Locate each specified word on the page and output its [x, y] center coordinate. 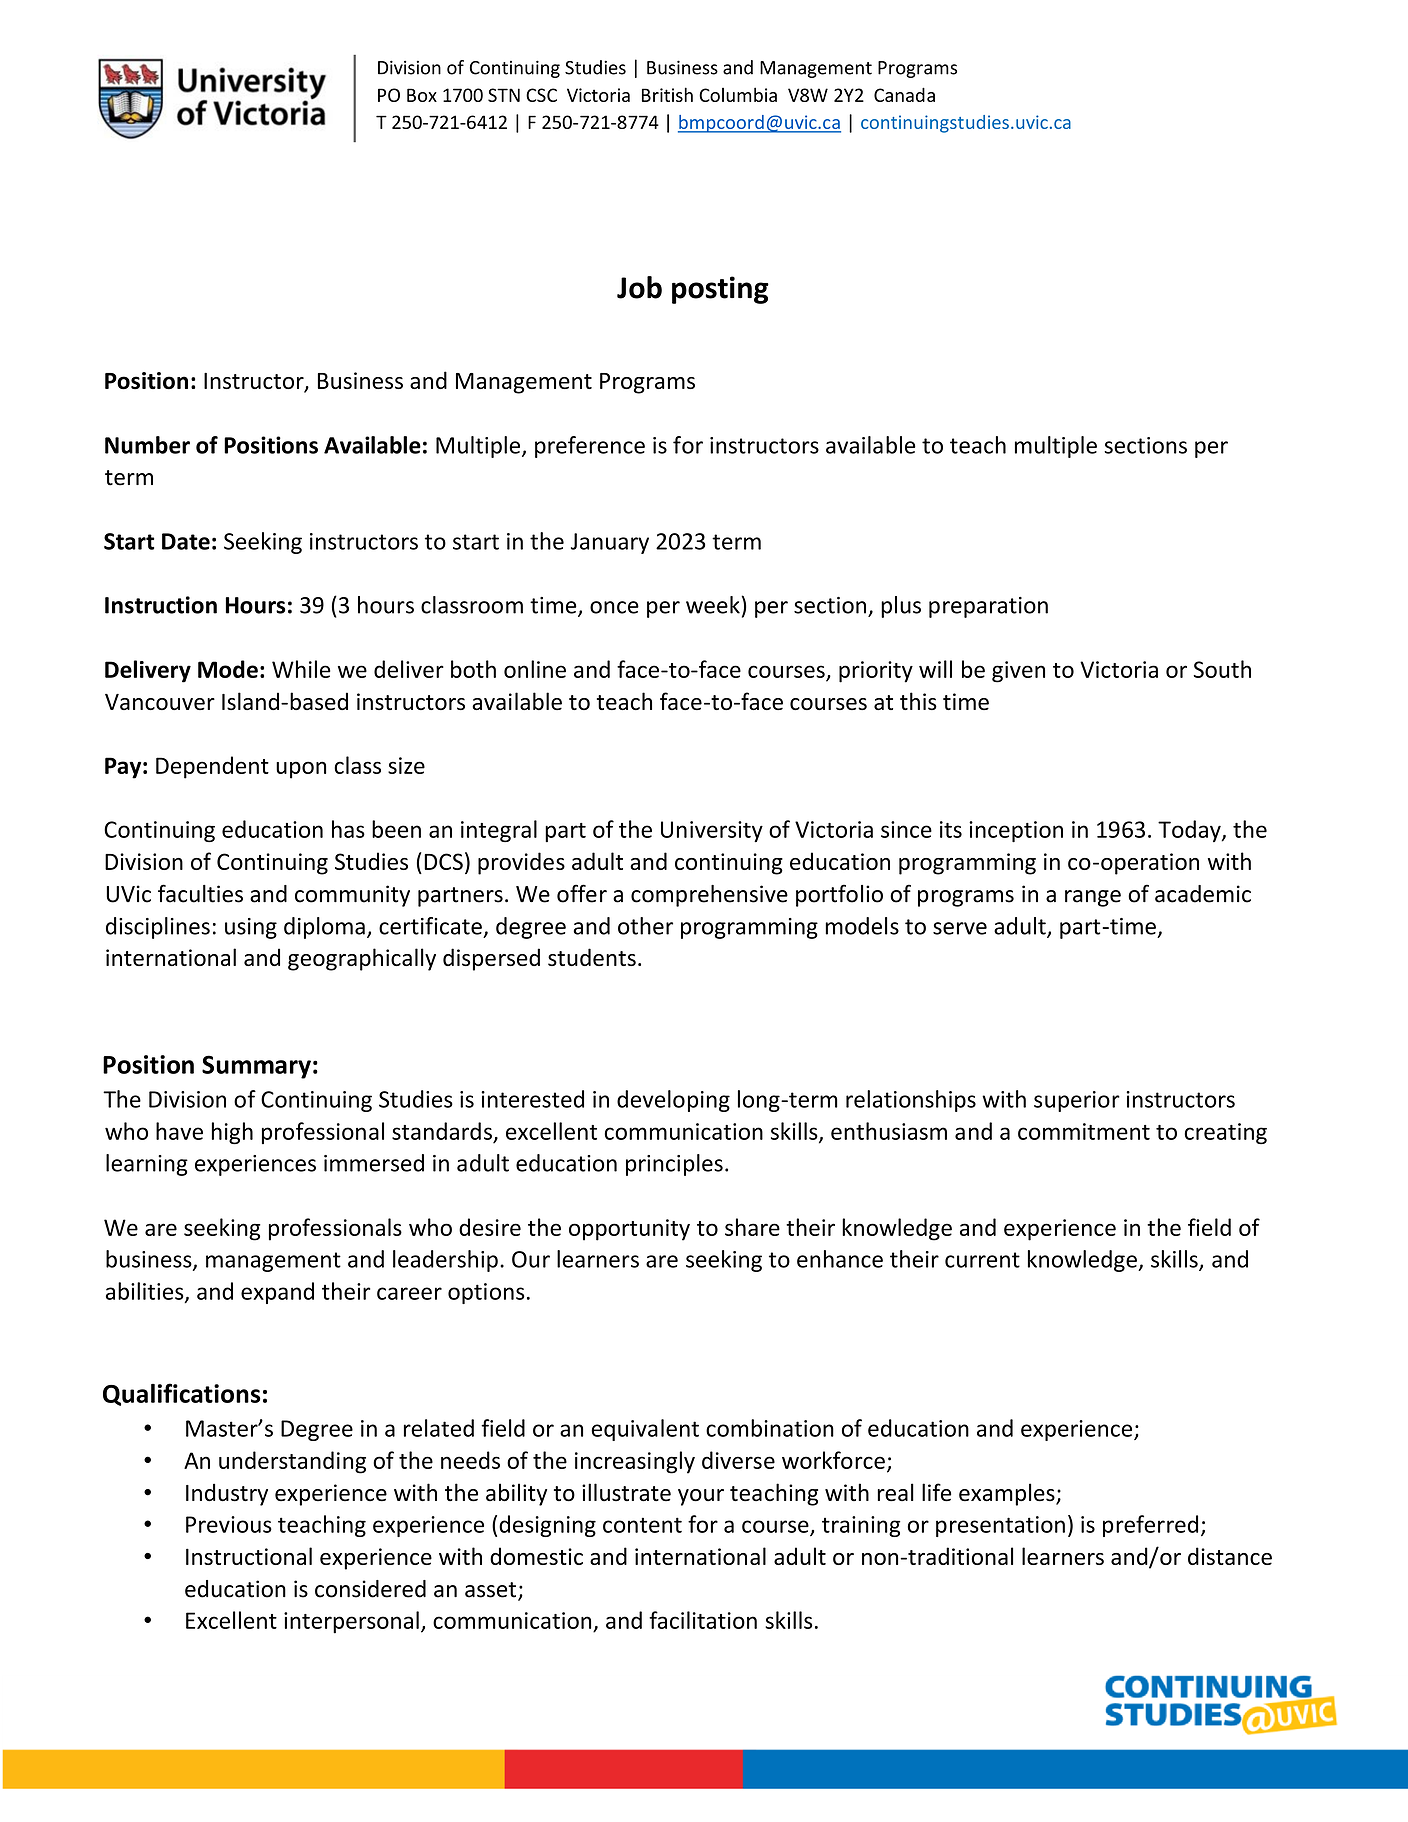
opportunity [629, 1230]
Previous [229, 1524]
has [348, 829]
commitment [1084, 1131]
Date [186, 541]
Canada [904, 94]
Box [422, 95]
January [610, 543]
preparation [988, 607]
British [667, 94]
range [1093, 898]
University [712, 831]
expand [277, 1293]
